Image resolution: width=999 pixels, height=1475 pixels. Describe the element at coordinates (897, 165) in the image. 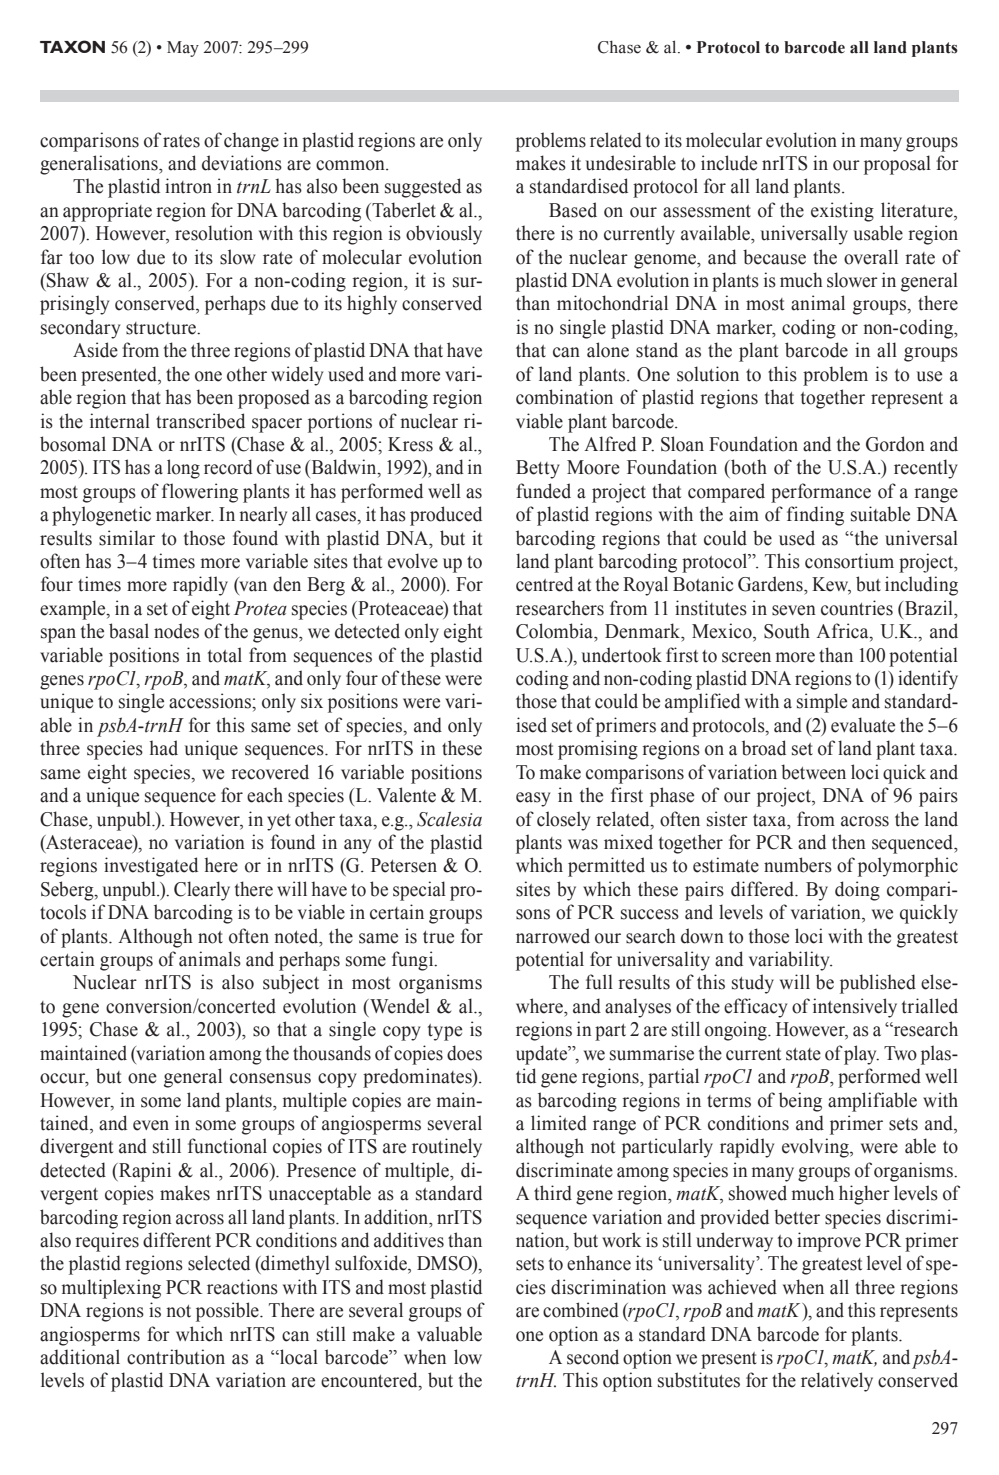

I see `proposal` at that location.
